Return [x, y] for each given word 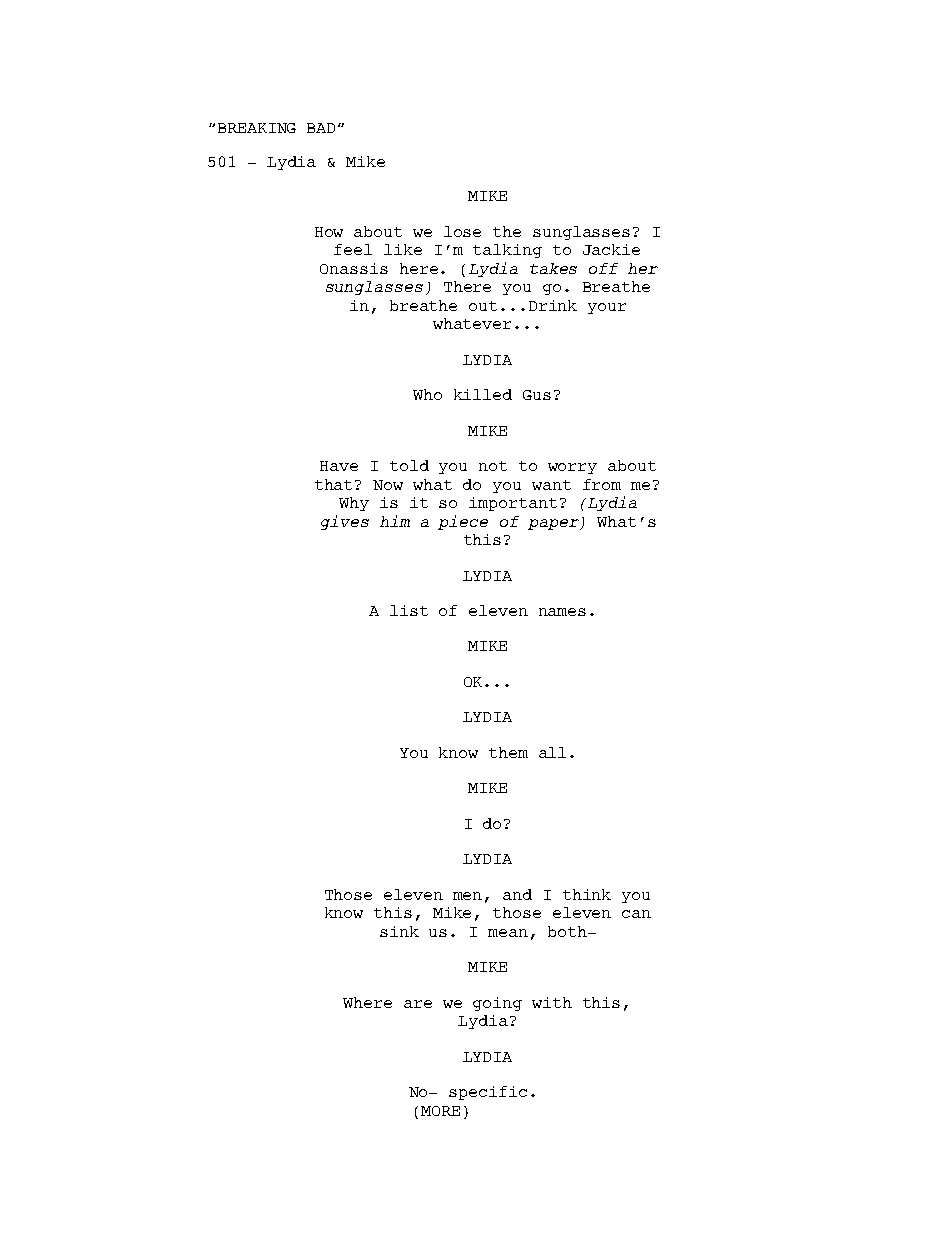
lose [462, 231]
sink [399, 931]
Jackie [611, 249]
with [552, 1002]
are [418, 1004]
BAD [321, 128]
